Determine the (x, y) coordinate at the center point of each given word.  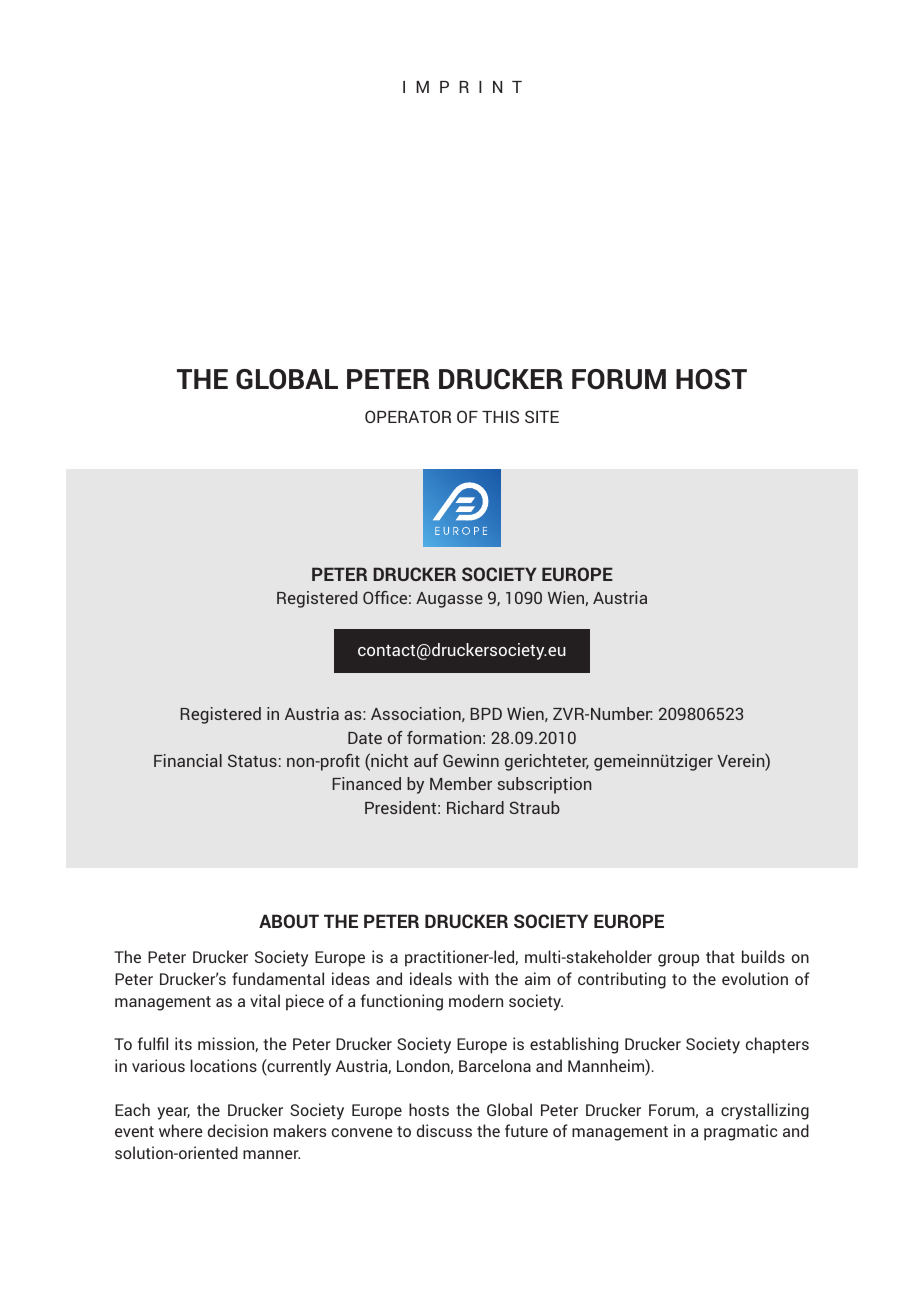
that (720, 956)
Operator (408, 416)
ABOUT (289, 921)
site (542, 416)
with (473, 978)
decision (238, 1130)
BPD (486, 714)
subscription (544, 785)
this (500, 416)
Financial (188, 760)
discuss (444, 1130)
